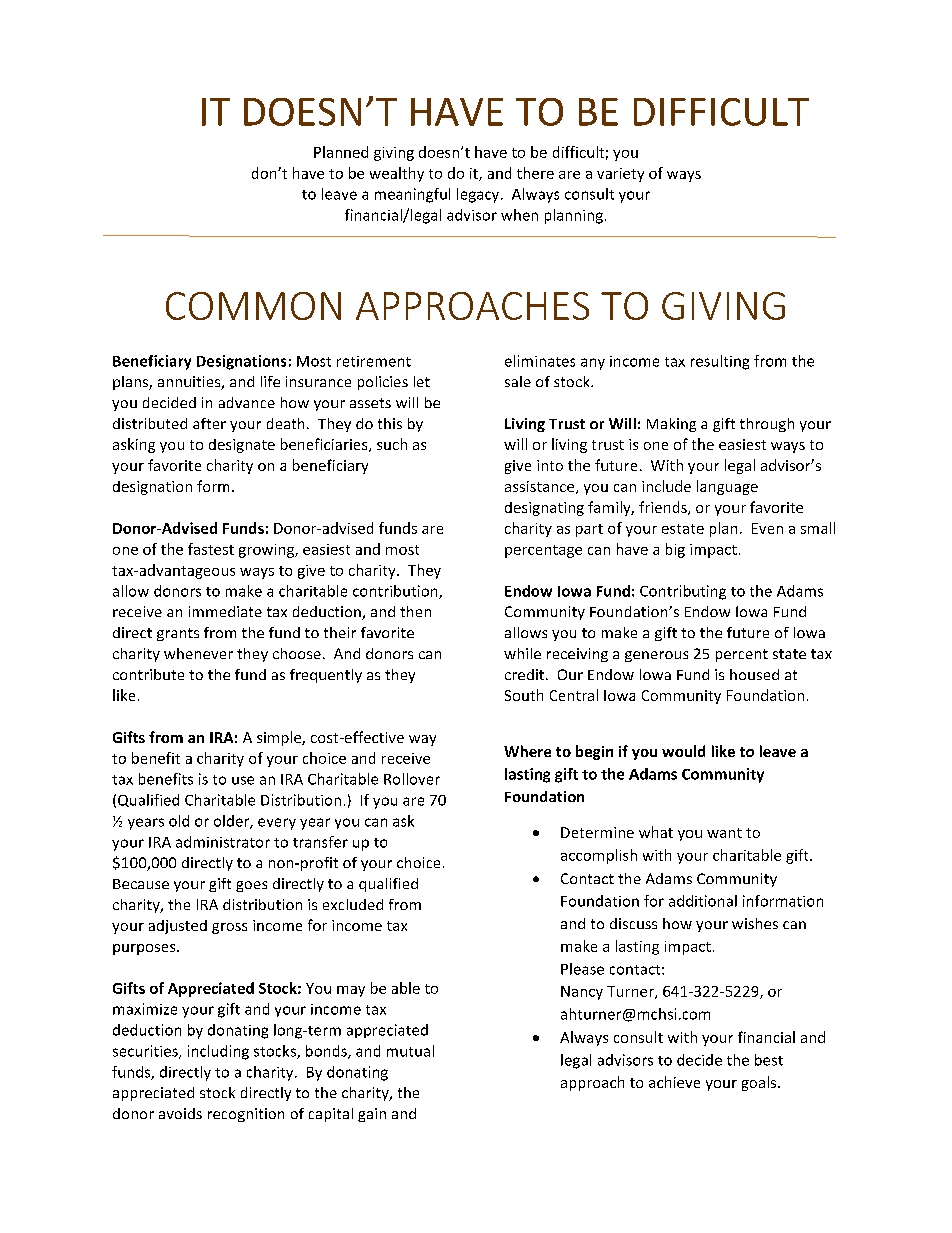 This image has width=952, height=1233. Describe the element at coordinates (410, 1051) in the image. I see `mutual` at that location.
